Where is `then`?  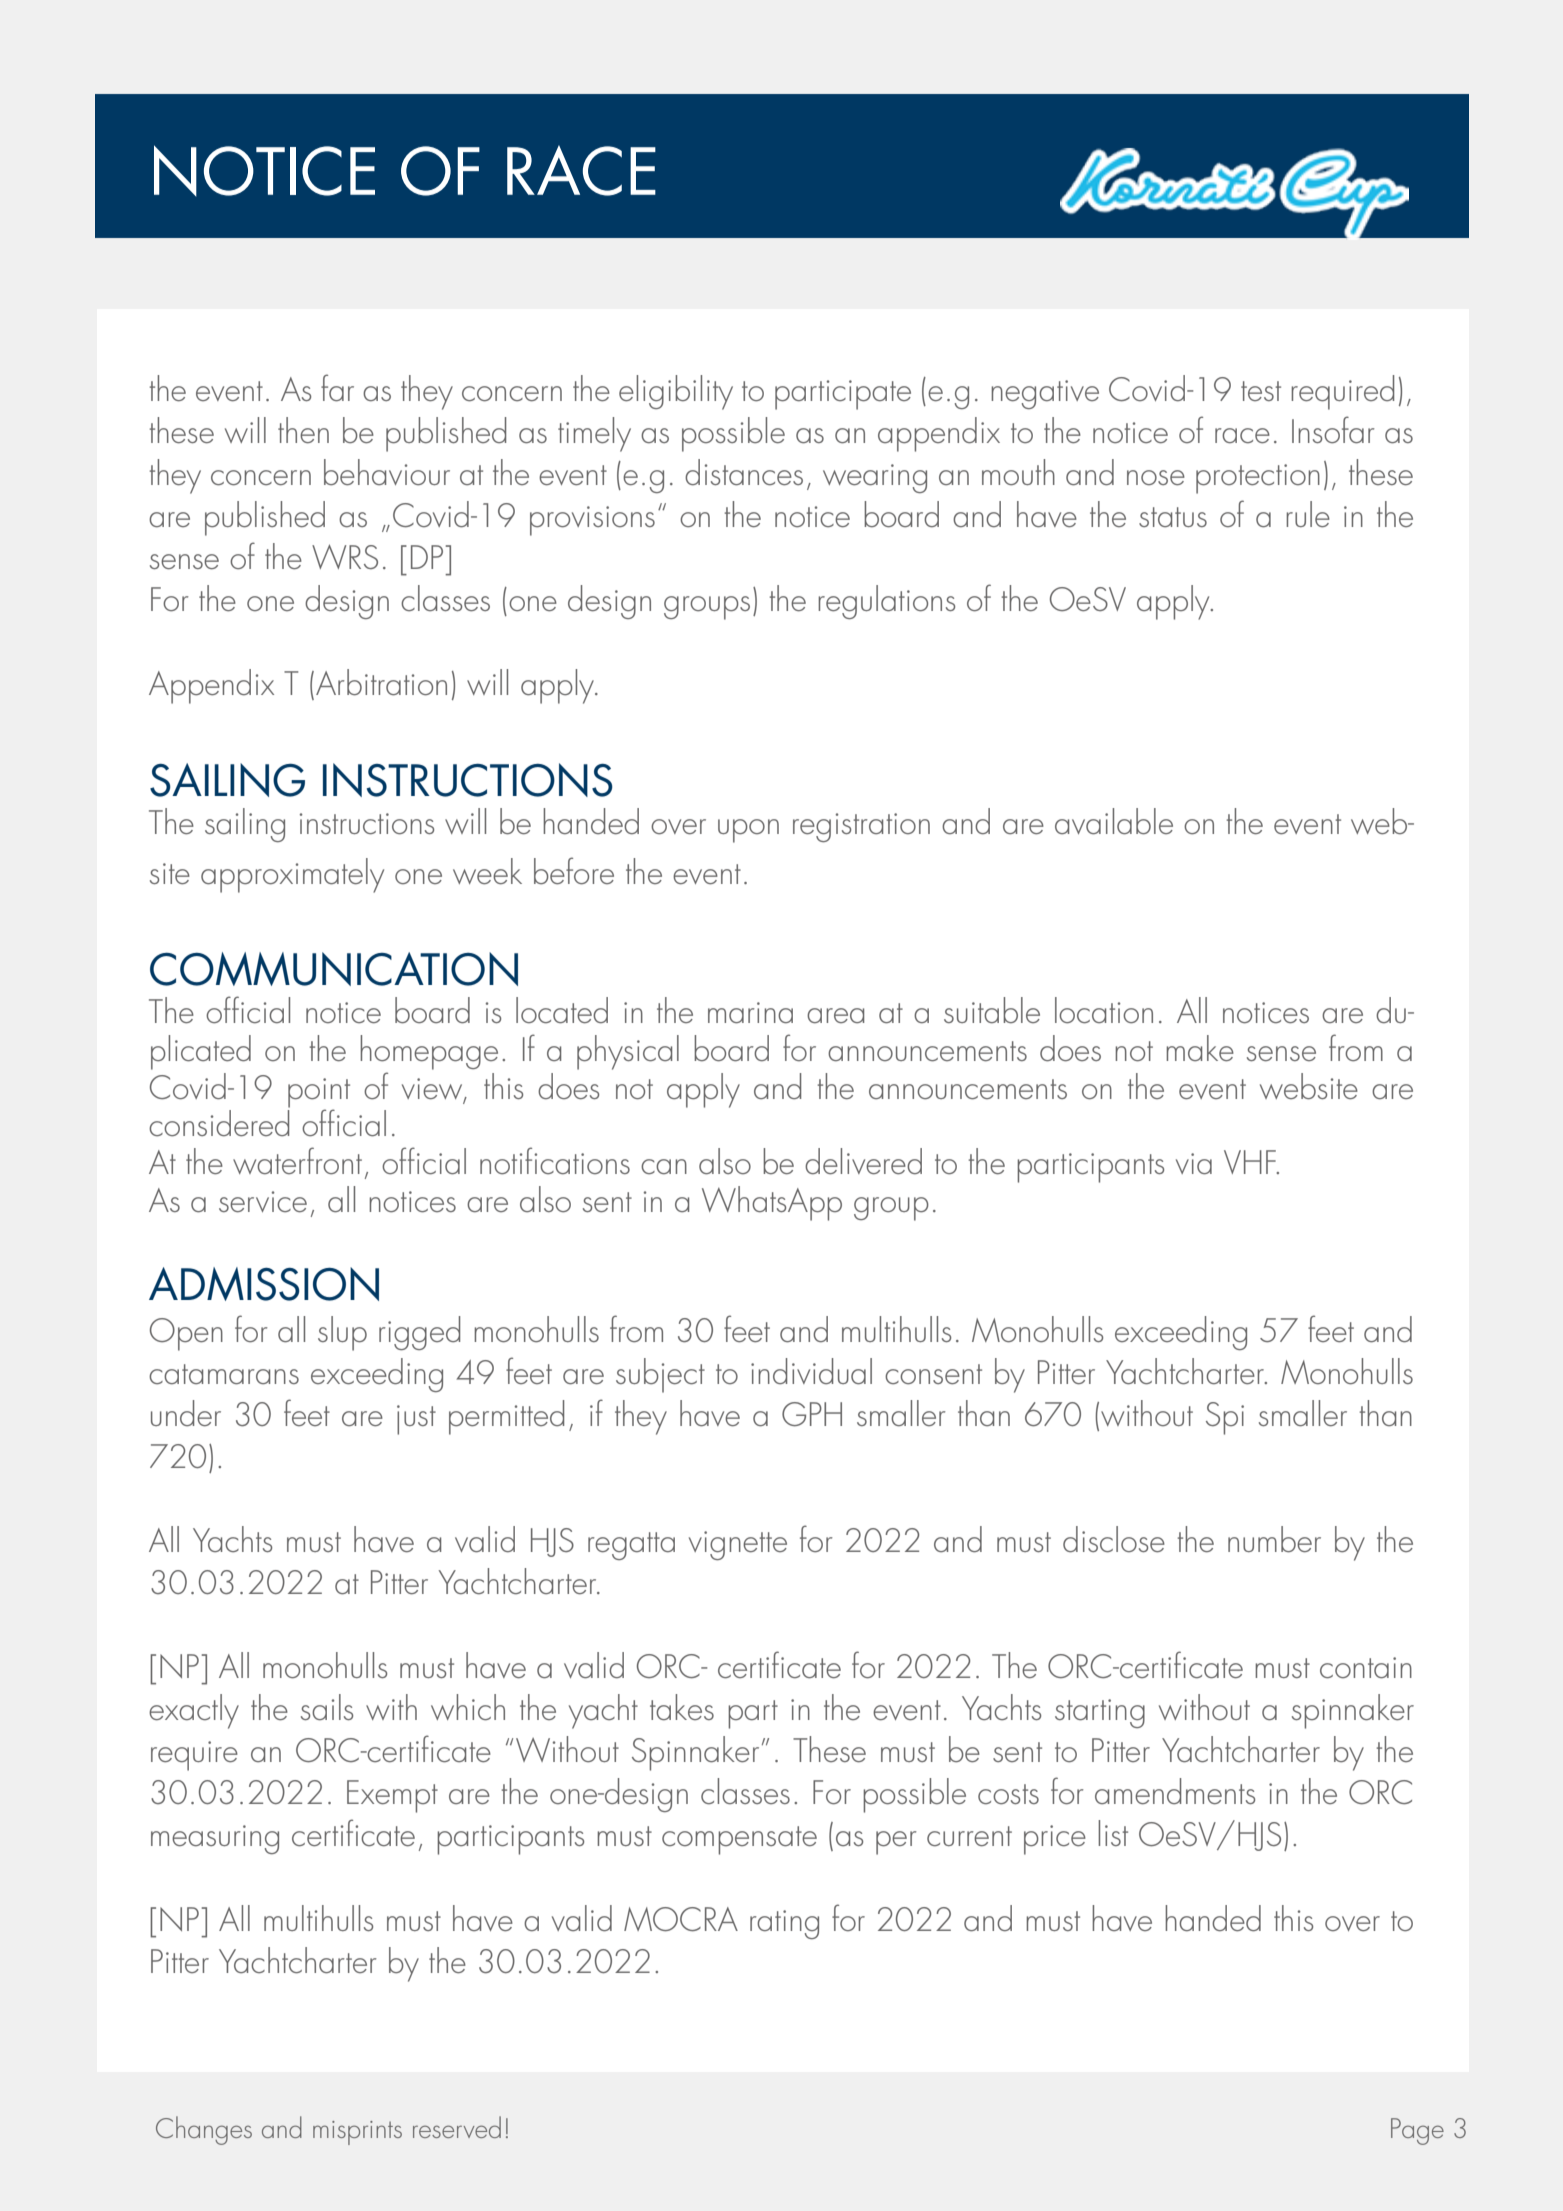 then is located at coordinates (303, 430).
